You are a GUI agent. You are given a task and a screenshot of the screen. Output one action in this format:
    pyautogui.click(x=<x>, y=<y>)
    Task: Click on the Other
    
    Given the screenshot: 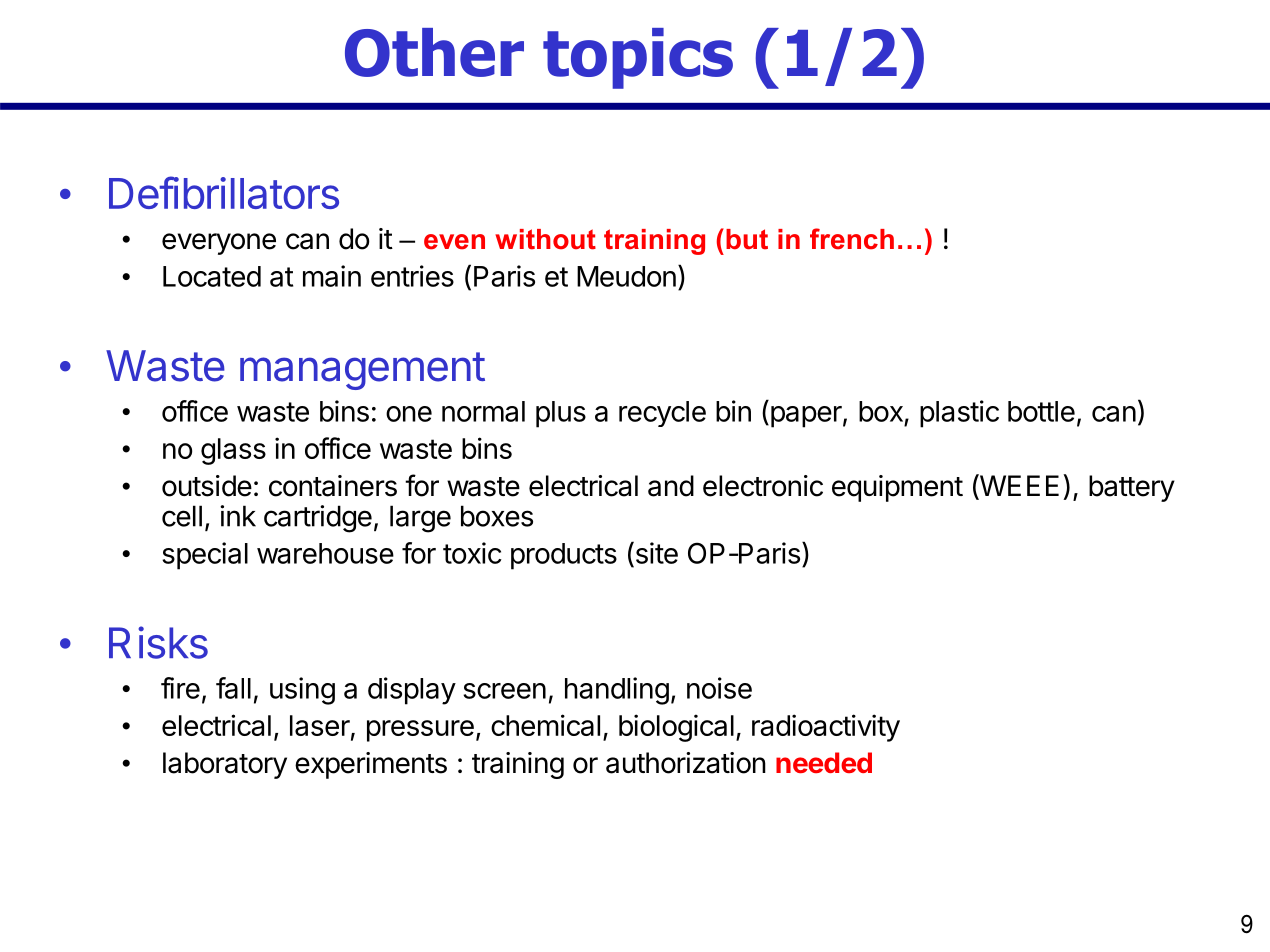 What is the action you would take?
    pyautogui.click(x=434, y=52)
